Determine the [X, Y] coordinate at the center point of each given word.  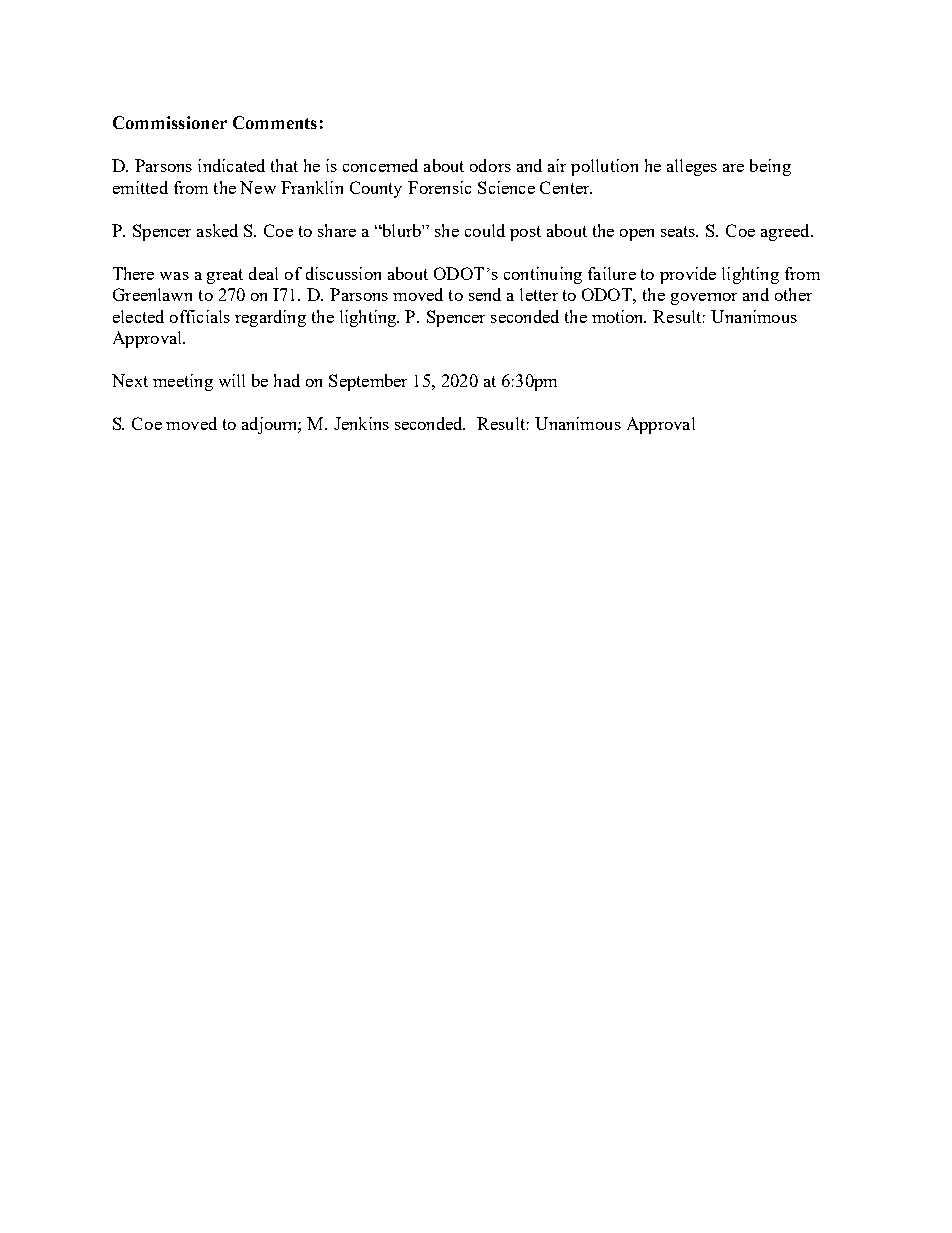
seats [679, 231]
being [770, 167]
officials [200, 316]
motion [619, 316]
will [232, 380]
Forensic [439, 187]
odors [490, 165]
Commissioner [170, 122]
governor [704, 299]
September [368, 382]
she [447, 230]
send [485, 294]
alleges [692, 167]
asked [217, 230]
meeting [183, 382]
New [258, 187]
